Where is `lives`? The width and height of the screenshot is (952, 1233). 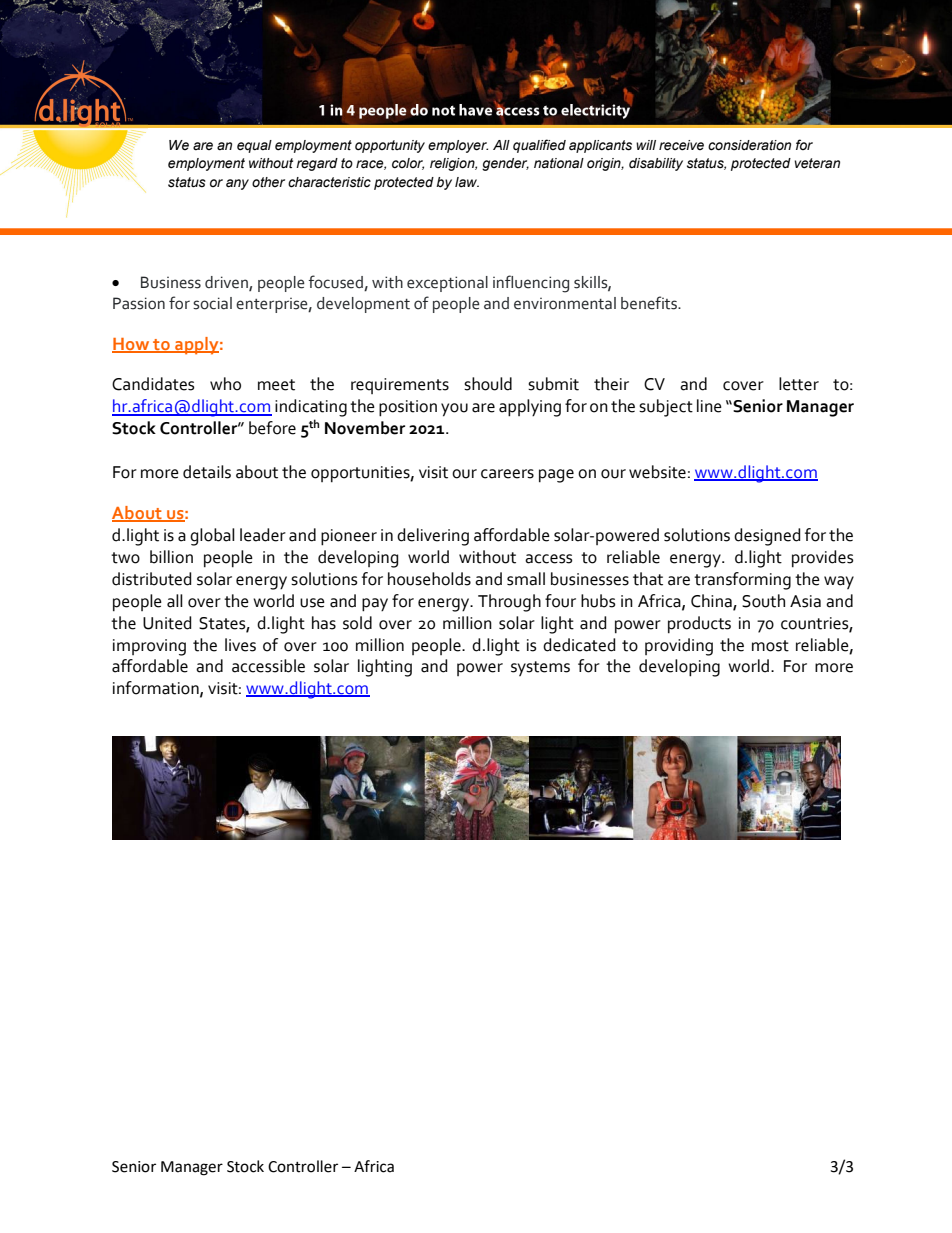
lives is located at coordinates (240, 645).
